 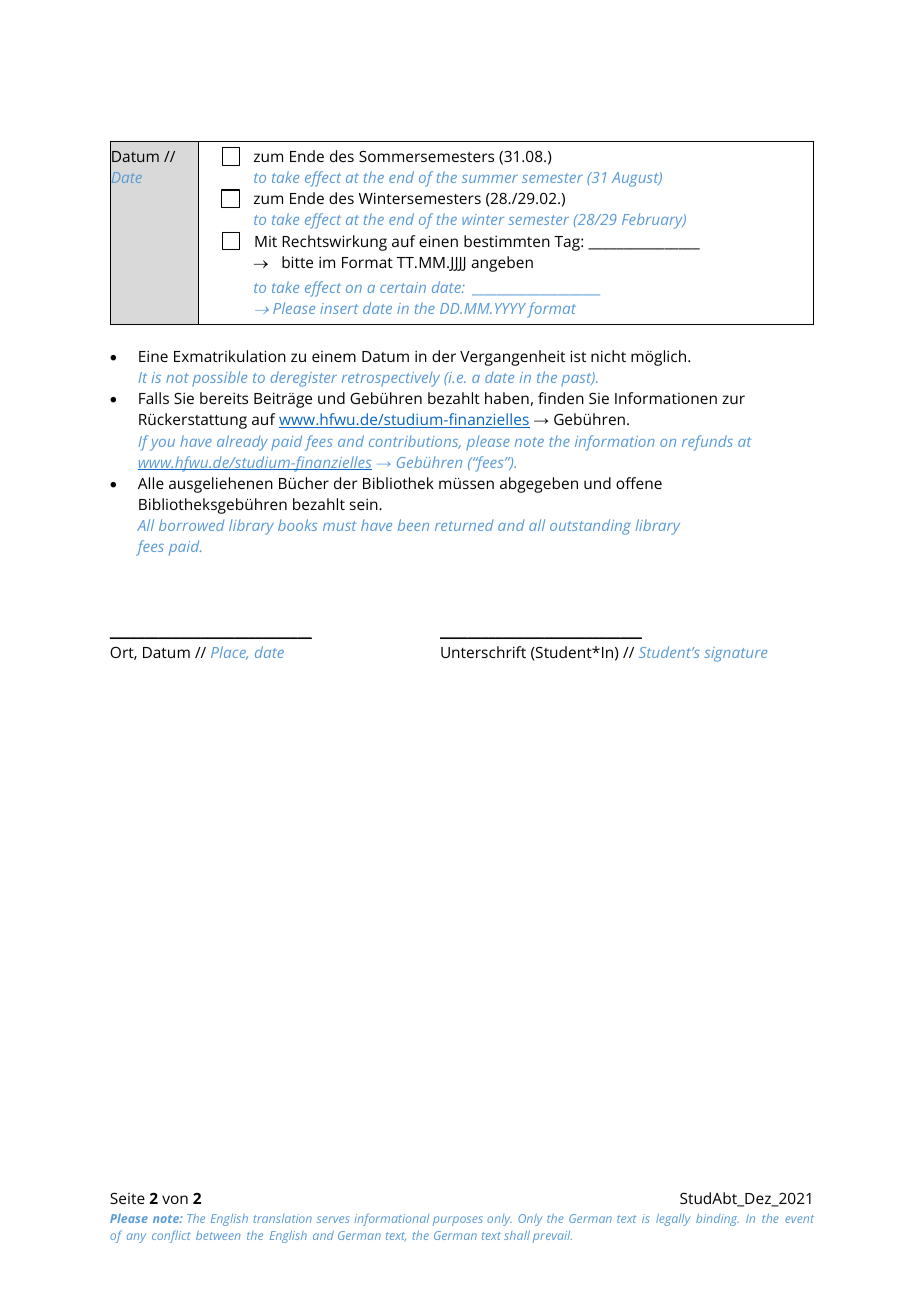 I want to click on Mit, so click(x=266, y=241).
